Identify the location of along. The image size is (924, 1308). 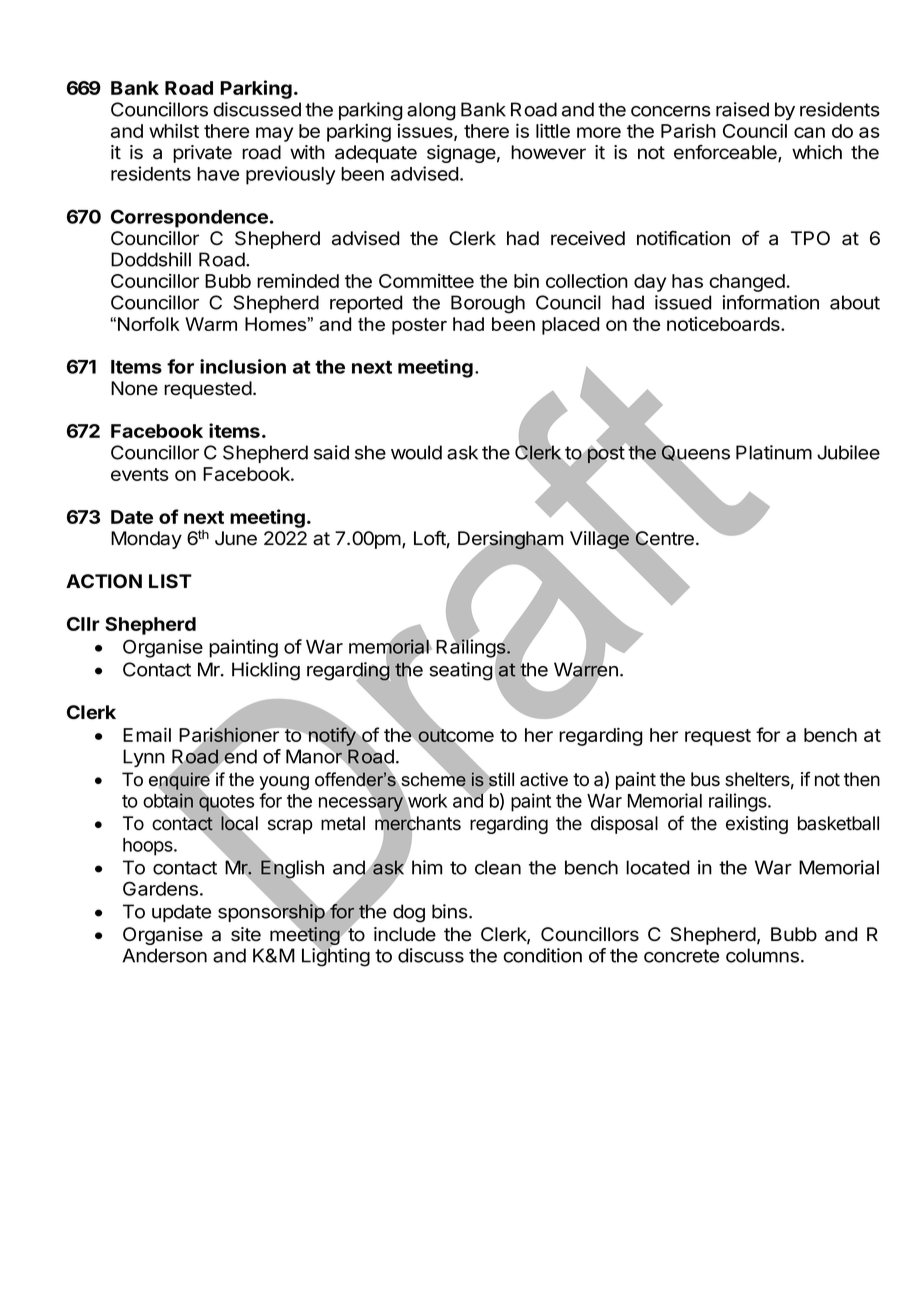
(431, 111).
